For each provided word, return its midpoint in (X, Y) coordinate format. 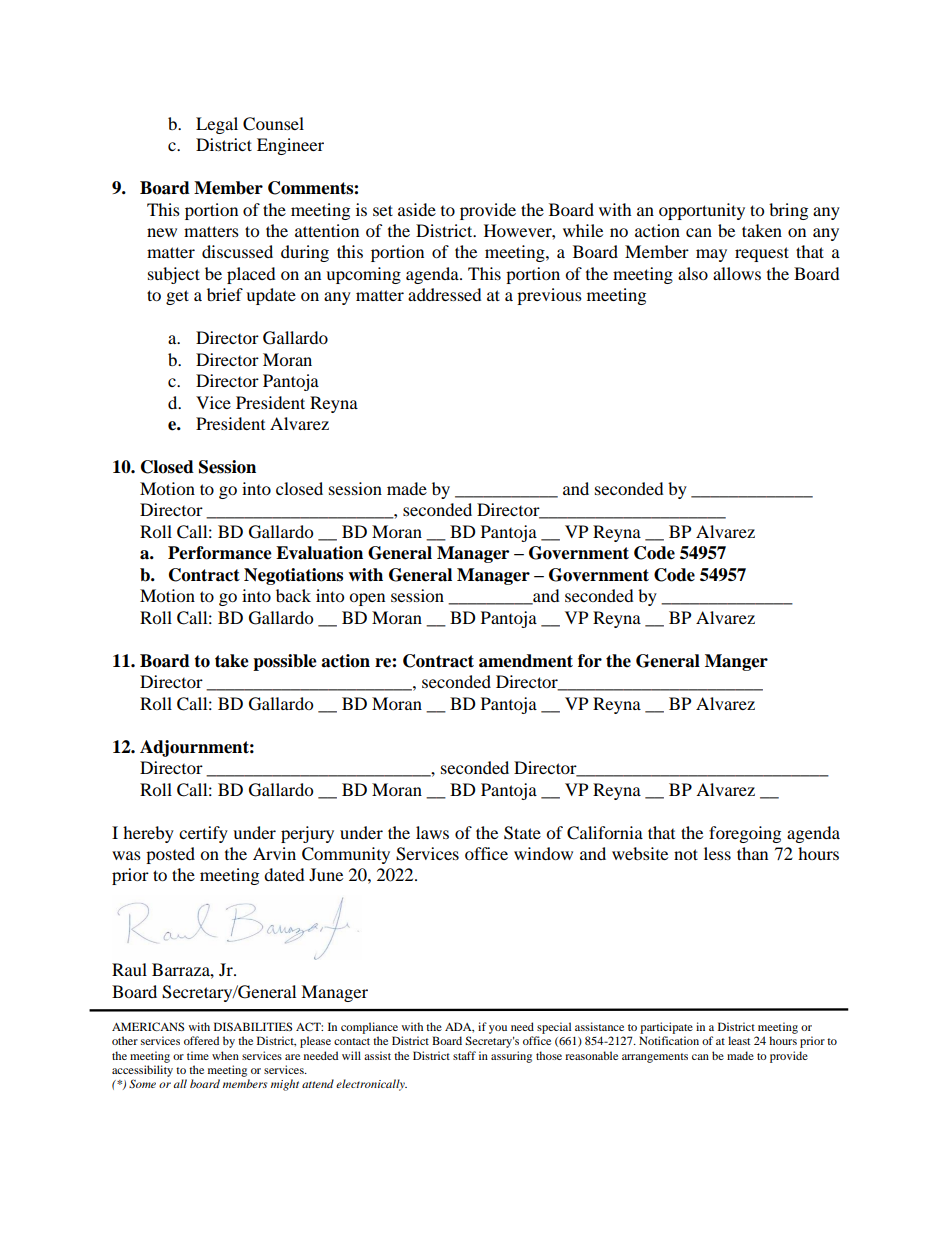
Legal (217, 125)
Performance (220, 553)
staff (464, 1055)
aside (417, 209)
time (198, 1055)
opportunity (702, 211)
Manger (736, 662)
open (367, 599)
